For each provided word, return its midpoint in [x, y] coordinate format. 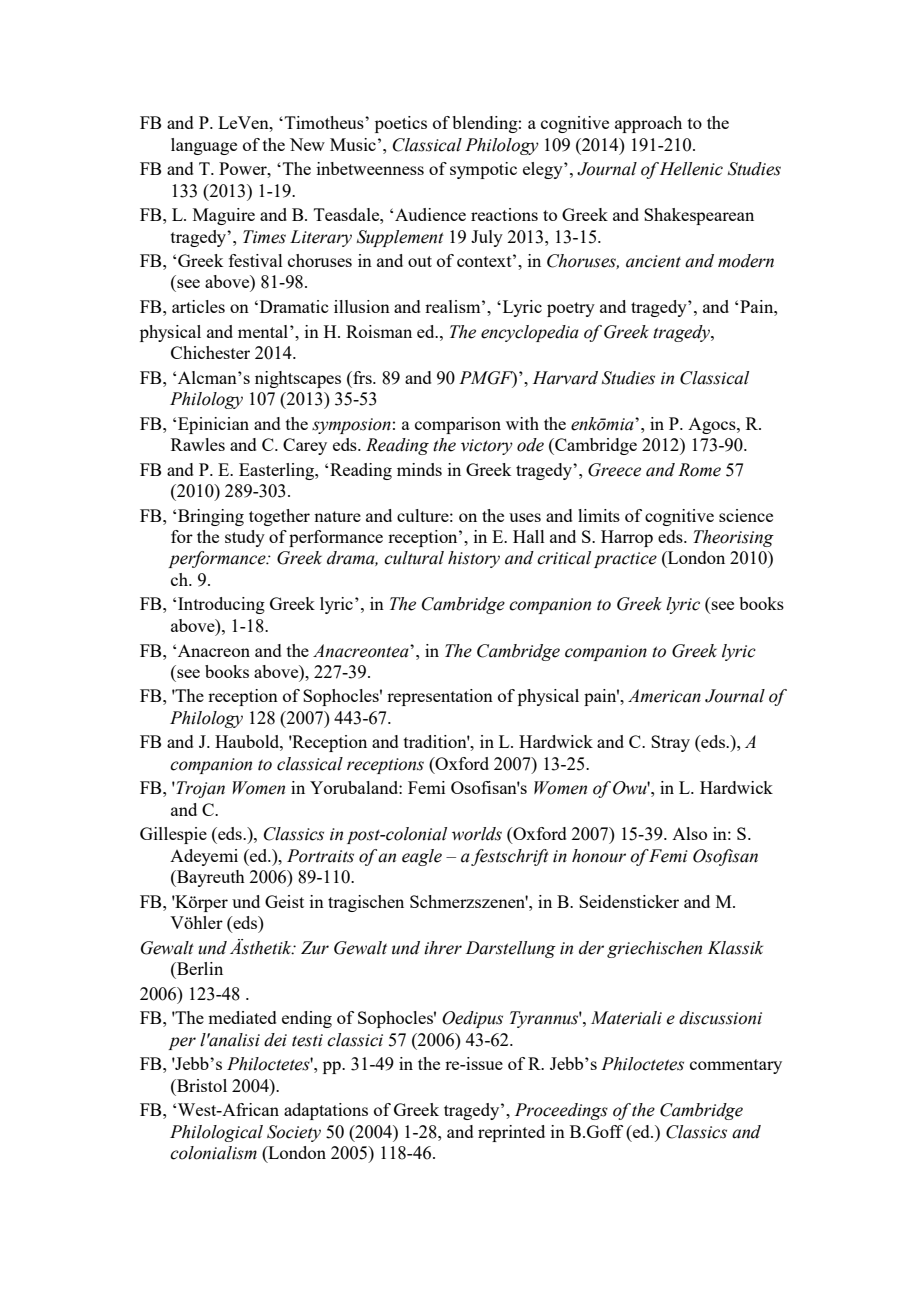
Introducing [221, 605]
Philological [216, 1133]
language [204, 146]
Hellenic [691, 169]
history [474, 559]
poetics [401, 124]
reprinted [511, 1133]
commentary [736, 1066]
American [664, 696]
